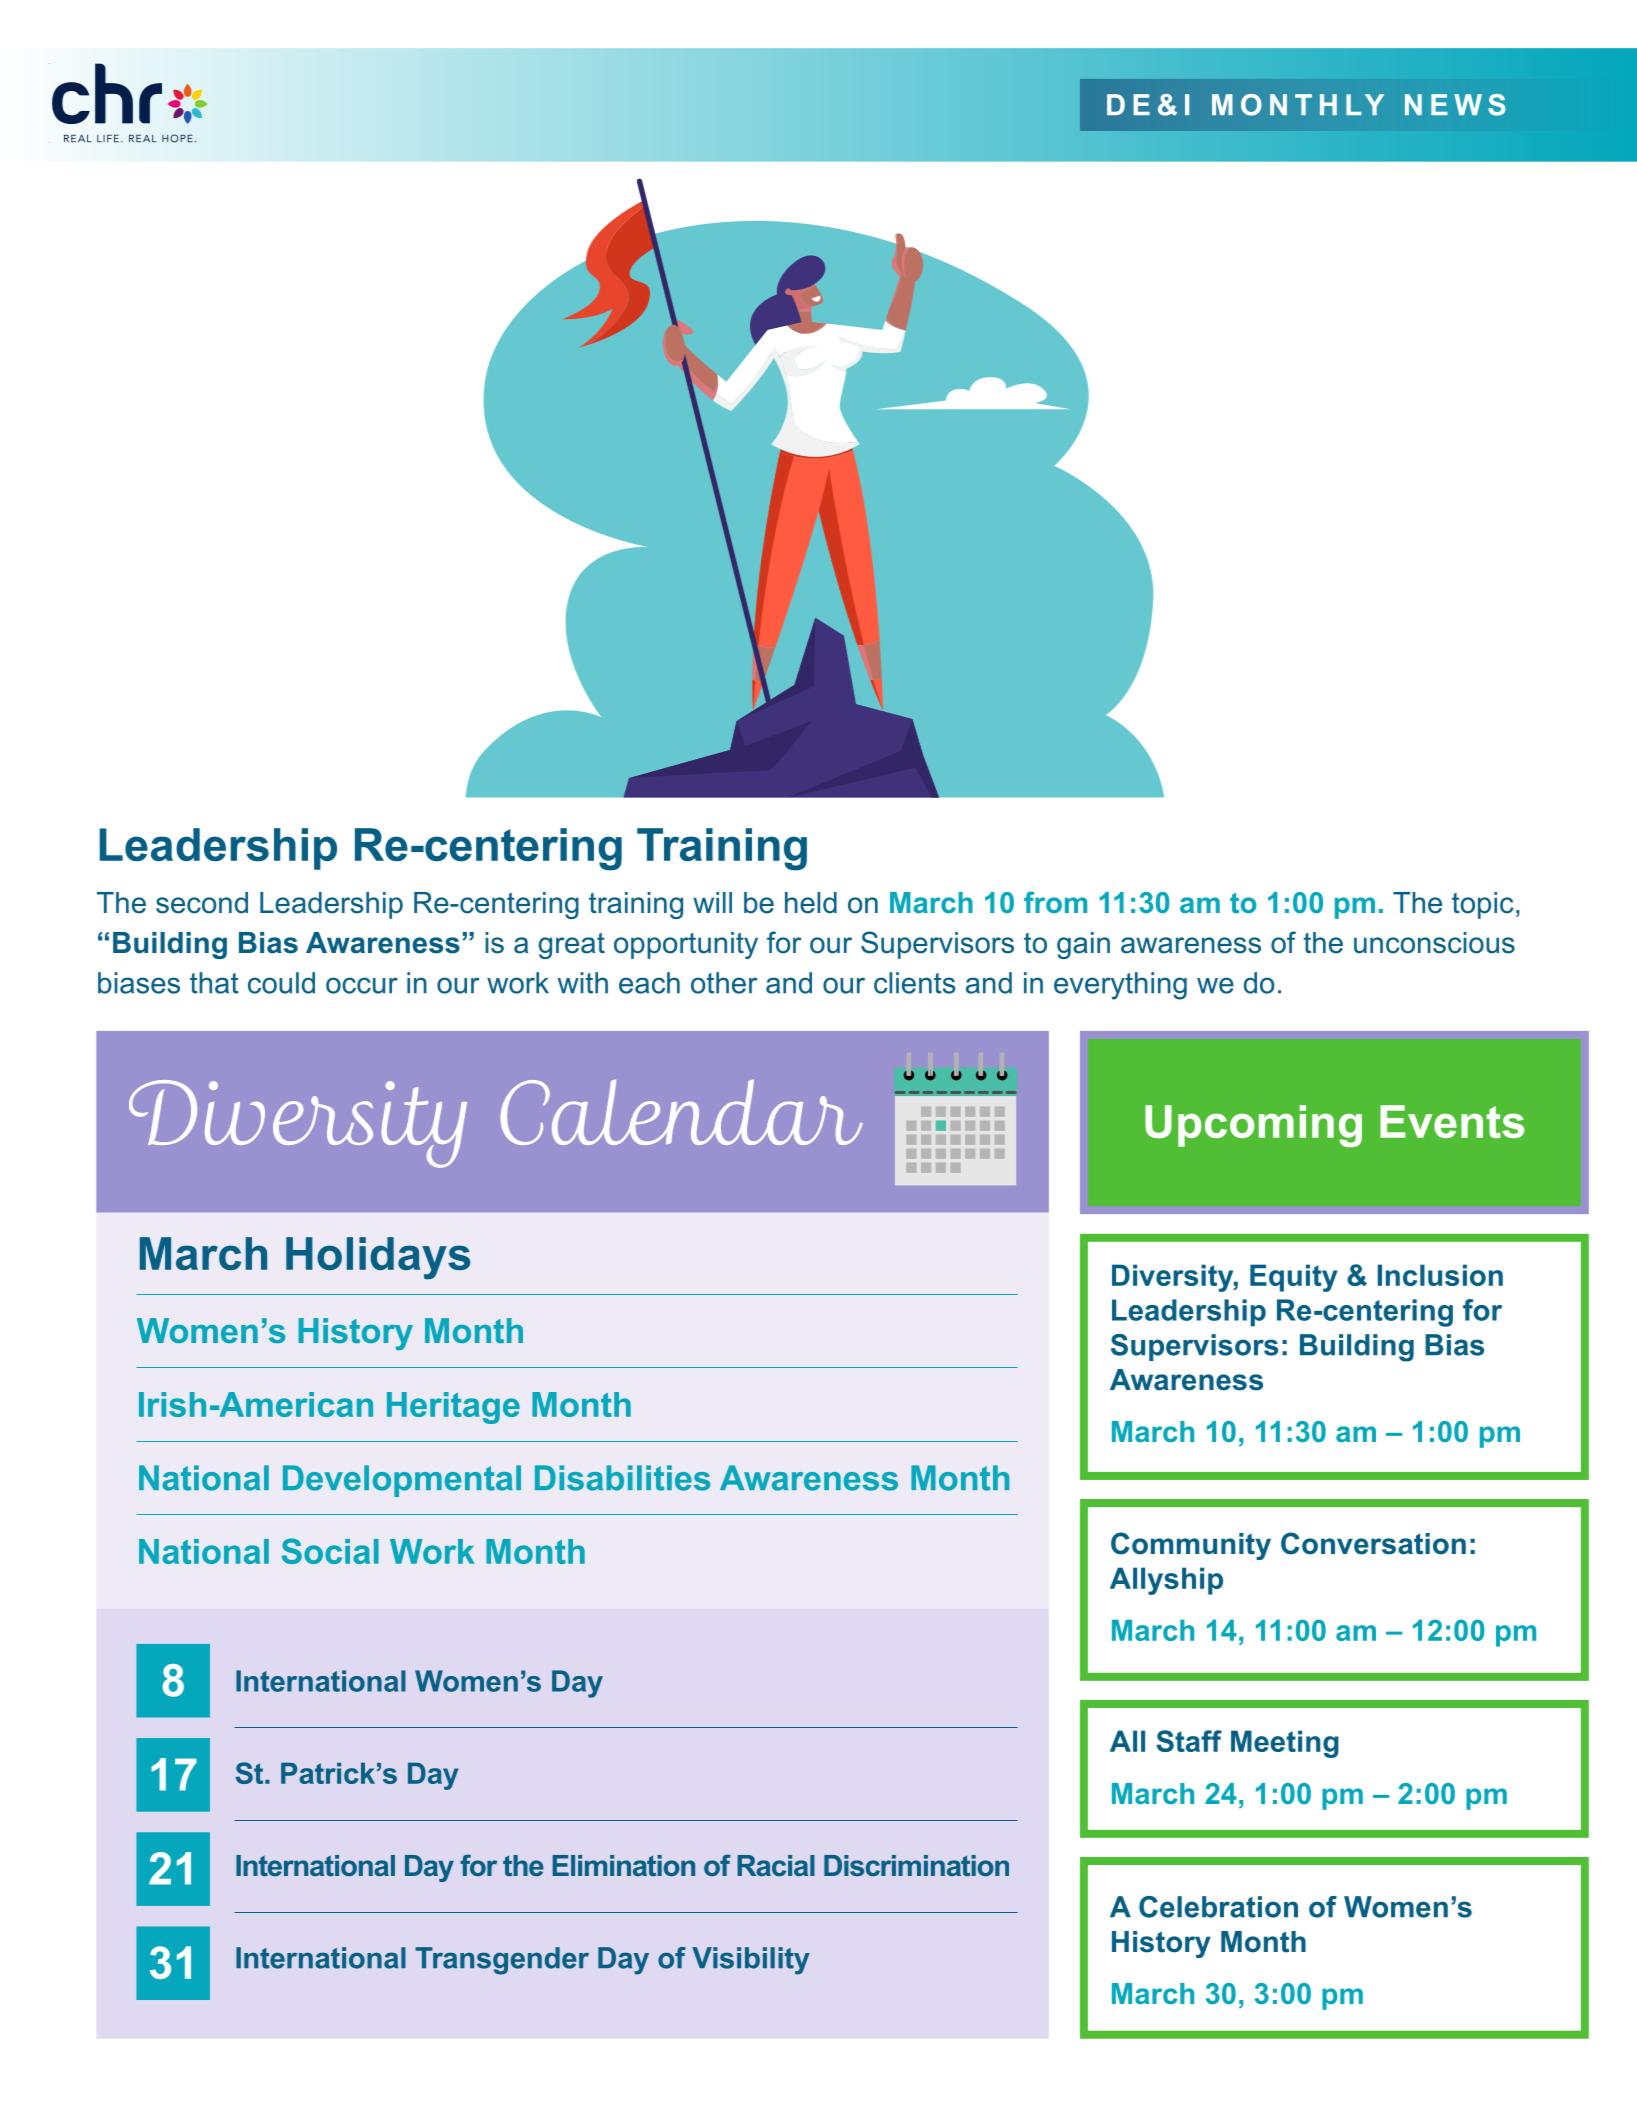 Image resolution: width=1637 pixels, height=2119 pixels. What do you see at coordinates (453, 1408) in the document?
I see `Heritage` at bounding box center [453, 1408].
